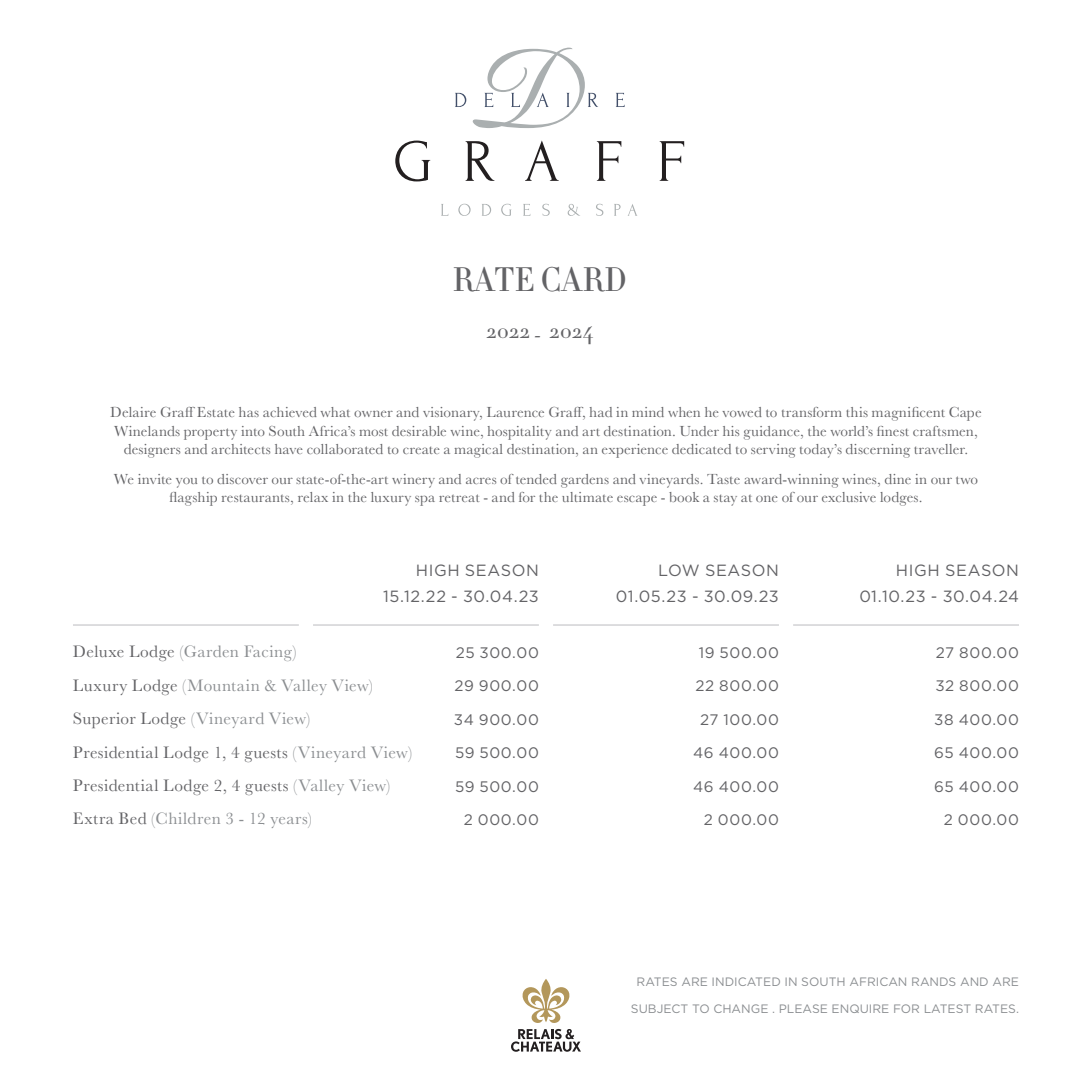 Image resolution: width=1092 pixels, height=1092 pixels. Describe the element at coordinates (193, 499) in the document. I see `flagship` at that location.
